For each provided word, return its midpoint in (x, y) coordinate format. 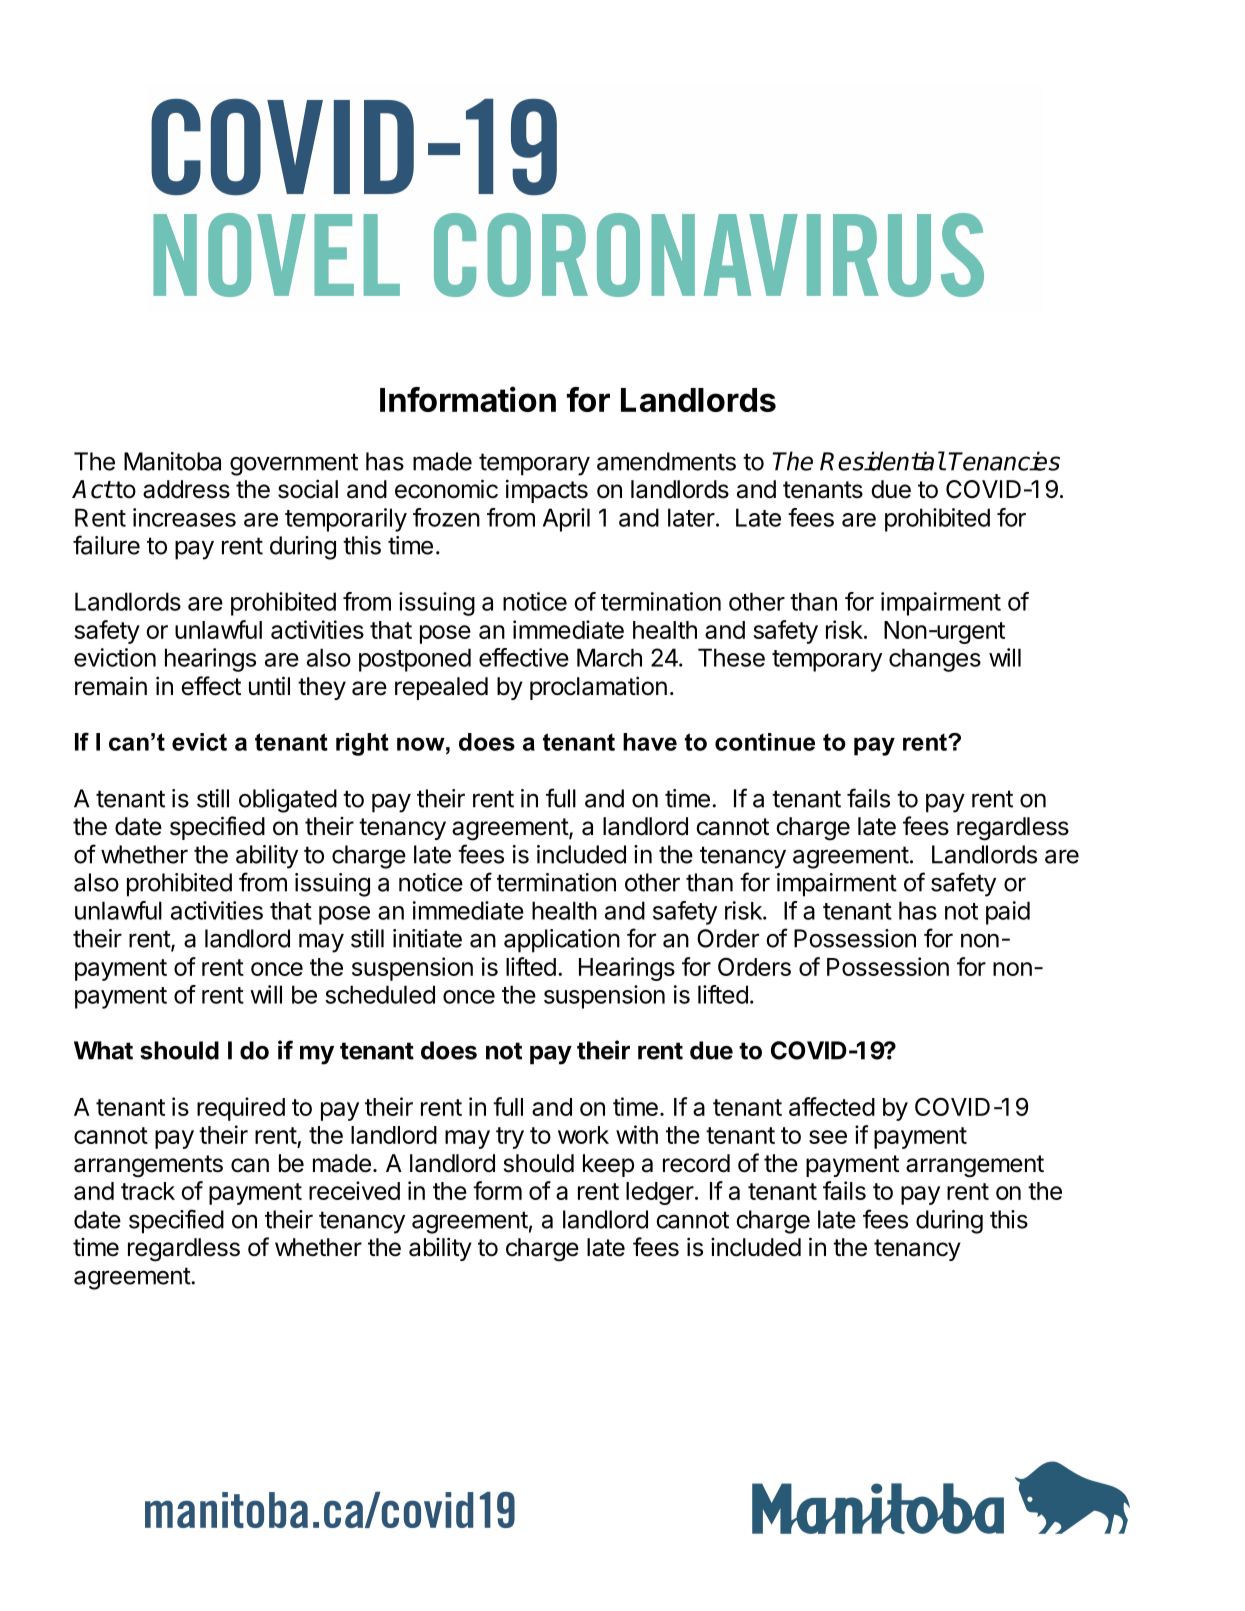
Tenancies (1004, 461)
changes (935, 660)
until (269, 685)
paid (1008, 913)
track (148, 1191)
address (186, 489)
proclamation (598, 688)
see (828, 1137)
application (562, 941)
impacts (547, 491)
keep (608, 1165)
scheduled (380, 994)
